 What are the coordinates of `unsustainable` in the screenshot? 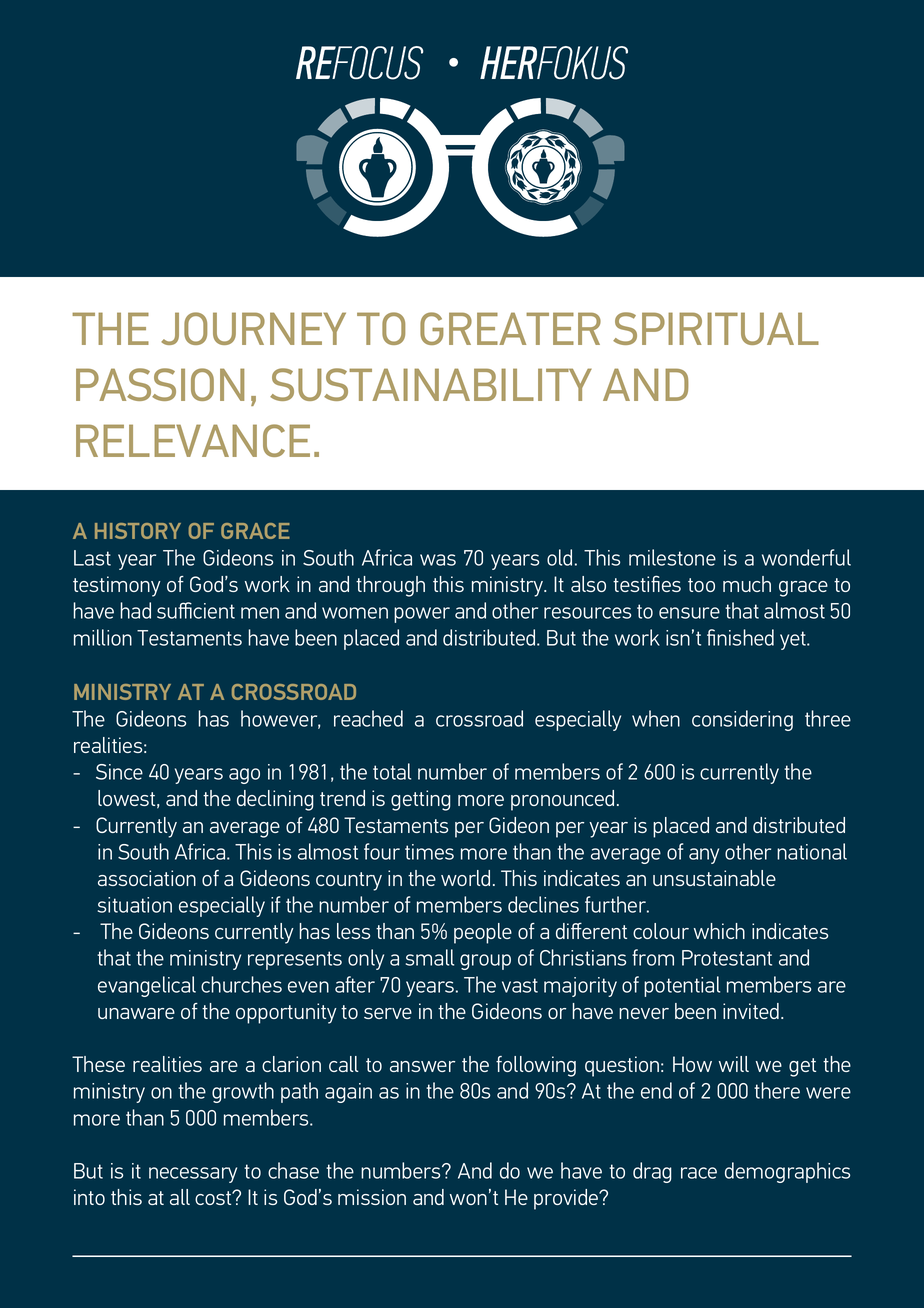 It's located at (714, 878).
